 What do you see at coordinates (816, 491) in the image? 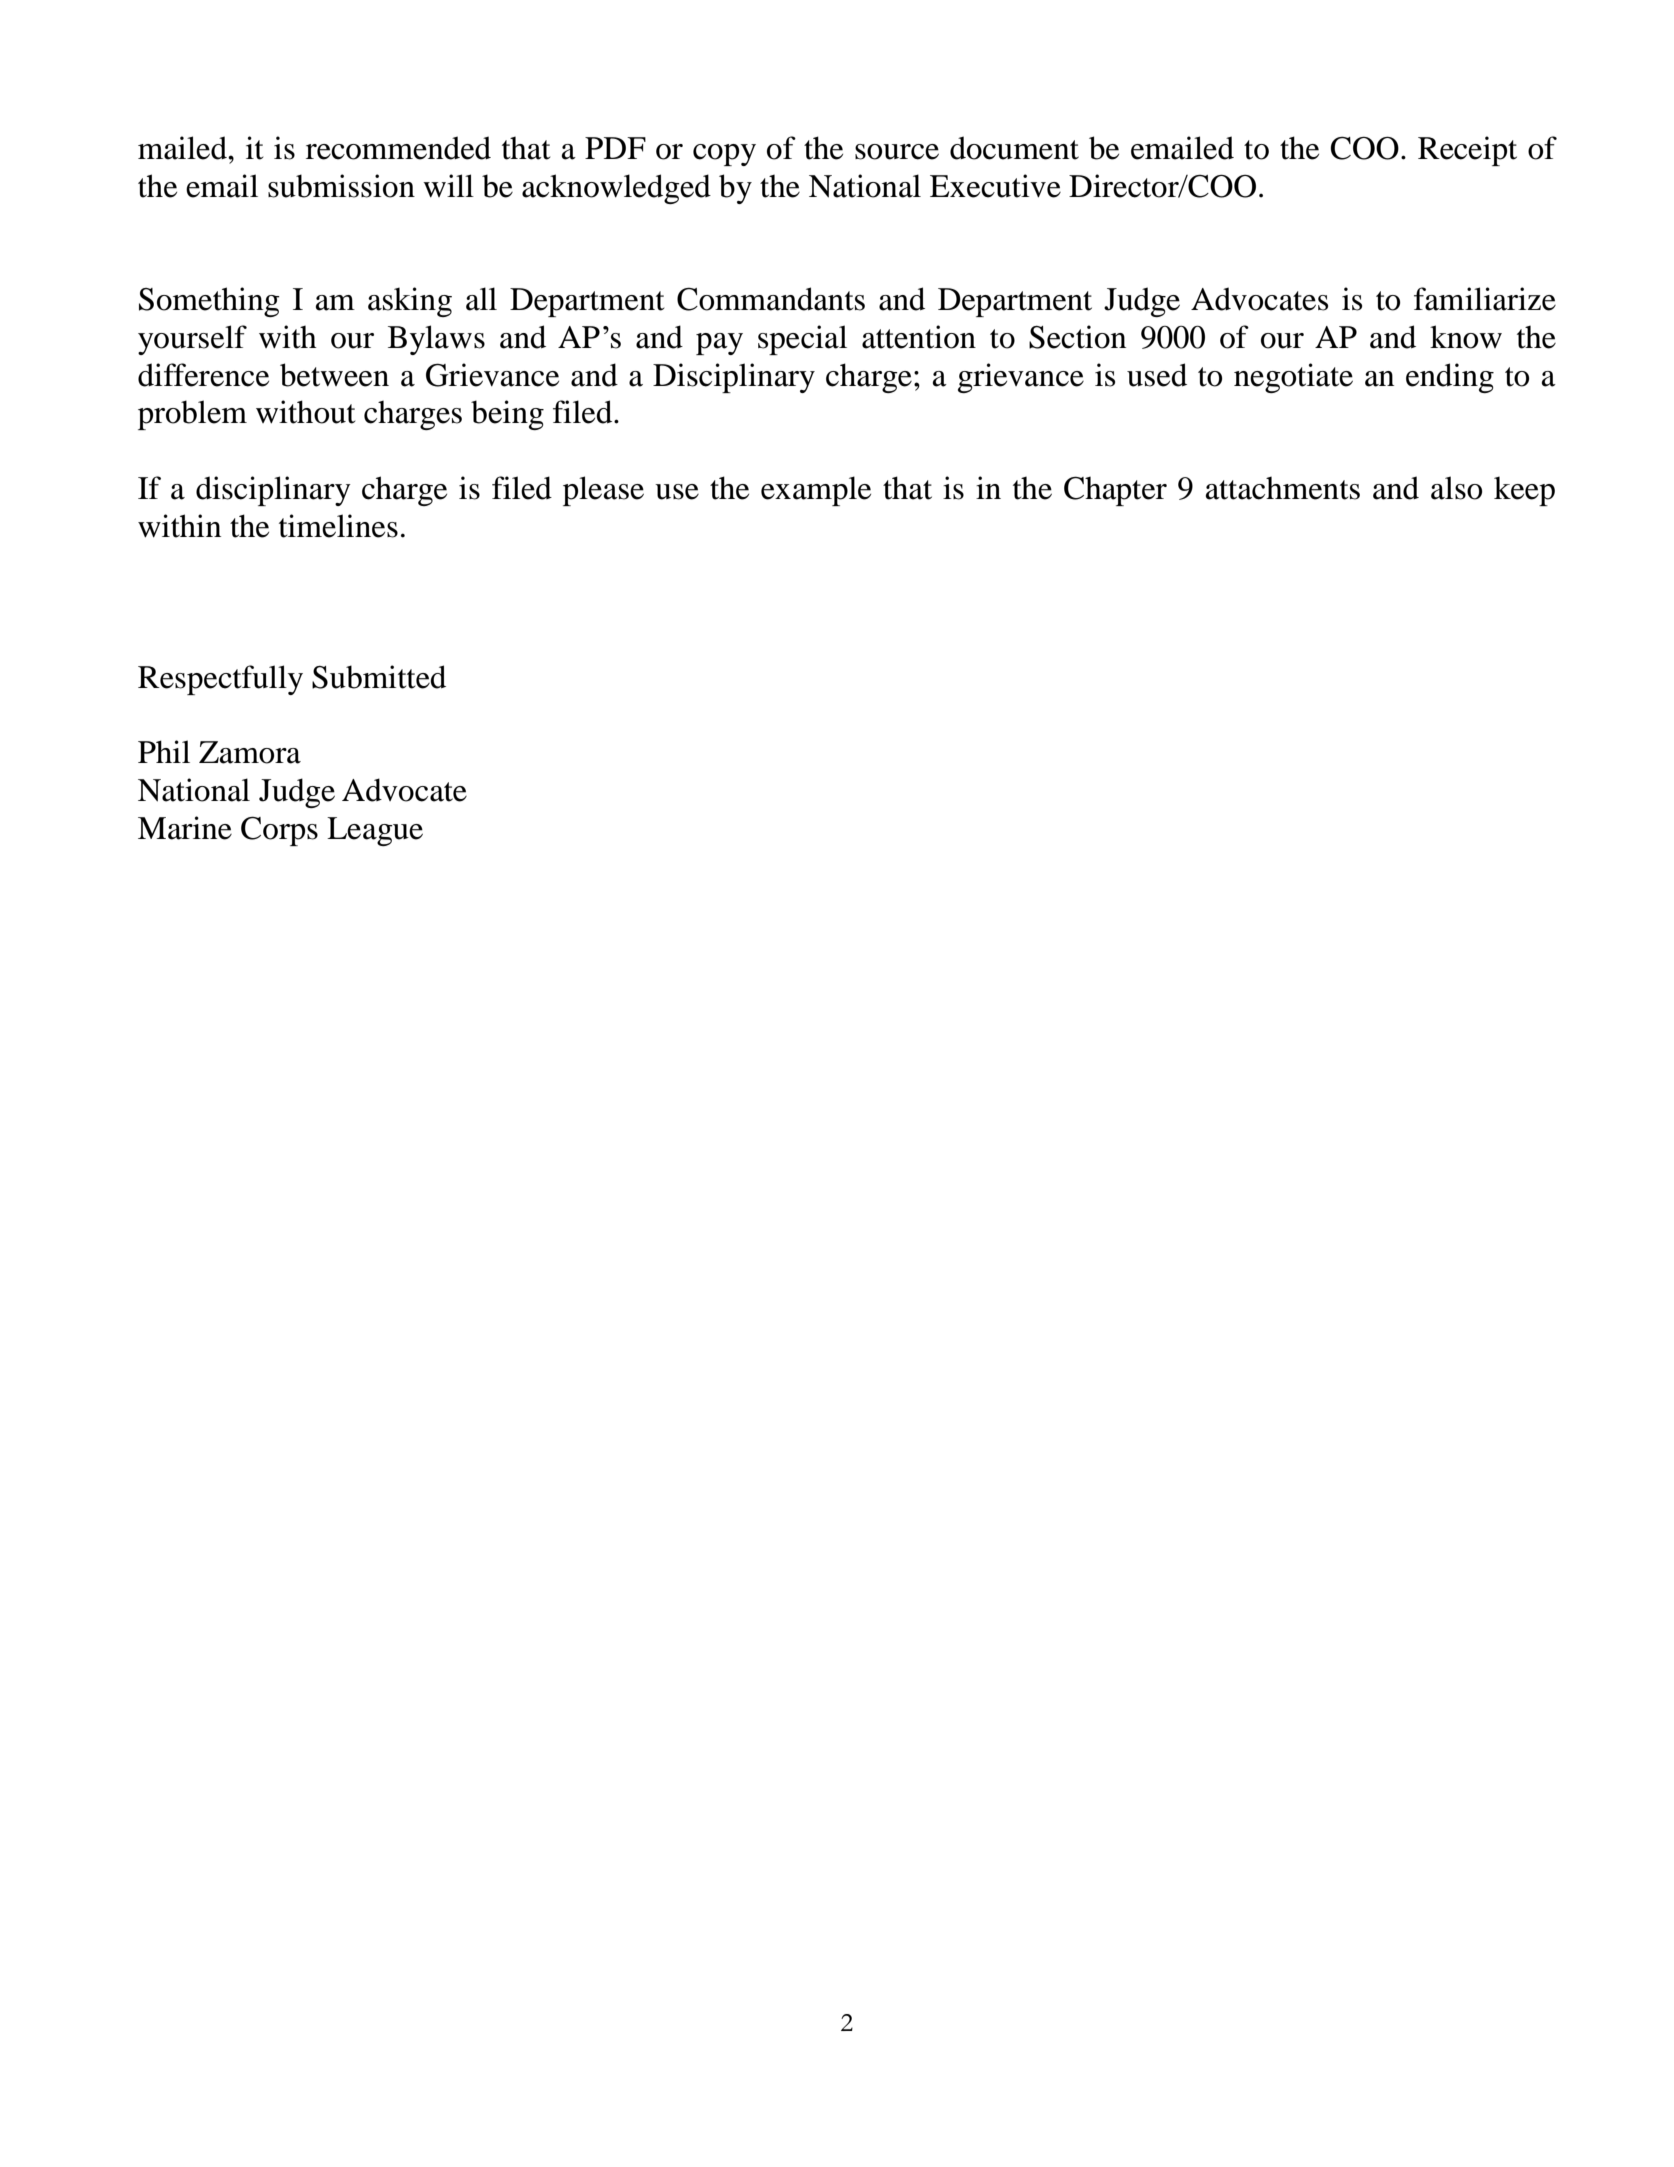
I see `example` at bounding box center [816, 491].
